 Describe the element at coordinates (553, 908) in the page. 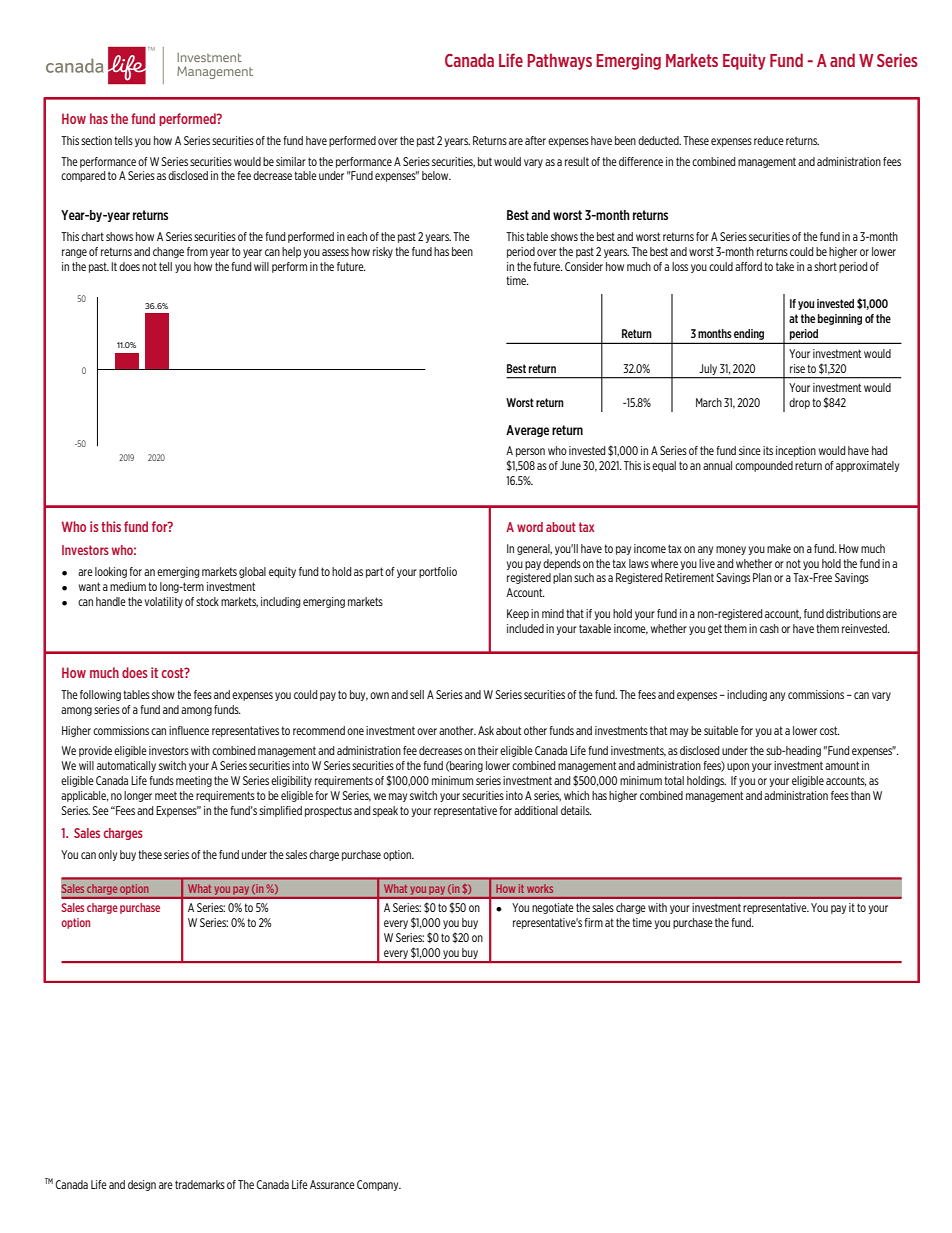

I see `negotiate` at that location.
